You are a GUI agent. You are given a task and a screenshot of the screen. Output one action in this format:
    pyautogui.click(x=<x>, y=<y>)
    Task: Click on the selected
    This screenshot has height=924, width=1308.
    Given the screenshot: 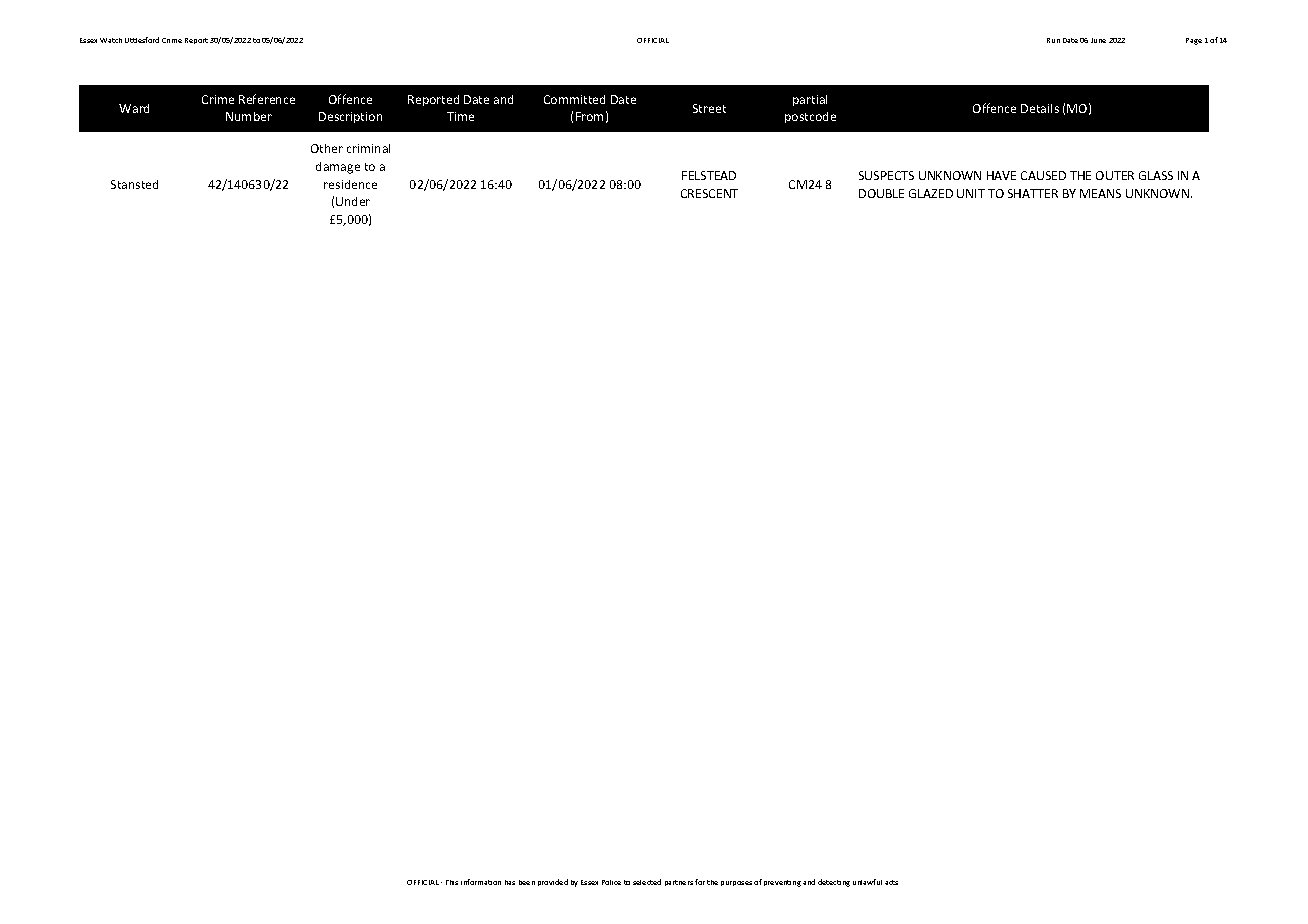 What is the action you would take?
    pyautogui.click(x=647, y=882)
